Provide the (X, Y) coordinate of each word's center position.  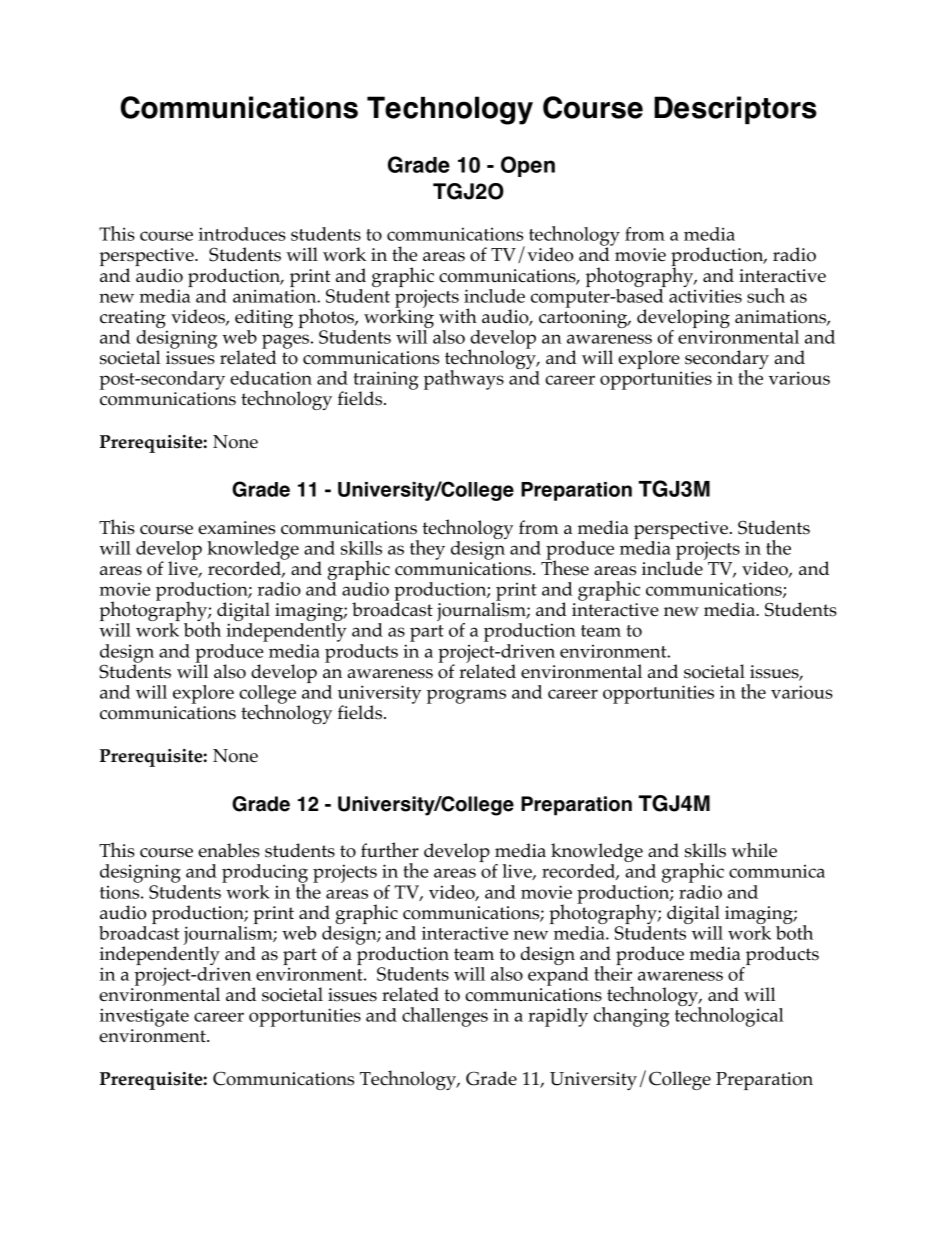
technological (729, 1016)
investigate (144, 1017)
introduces (242, 234)
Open (528, 166)
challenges (445, 1017)
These (565, 567)
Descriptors (735, 110)
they (427, 550)
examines (236, 528)
